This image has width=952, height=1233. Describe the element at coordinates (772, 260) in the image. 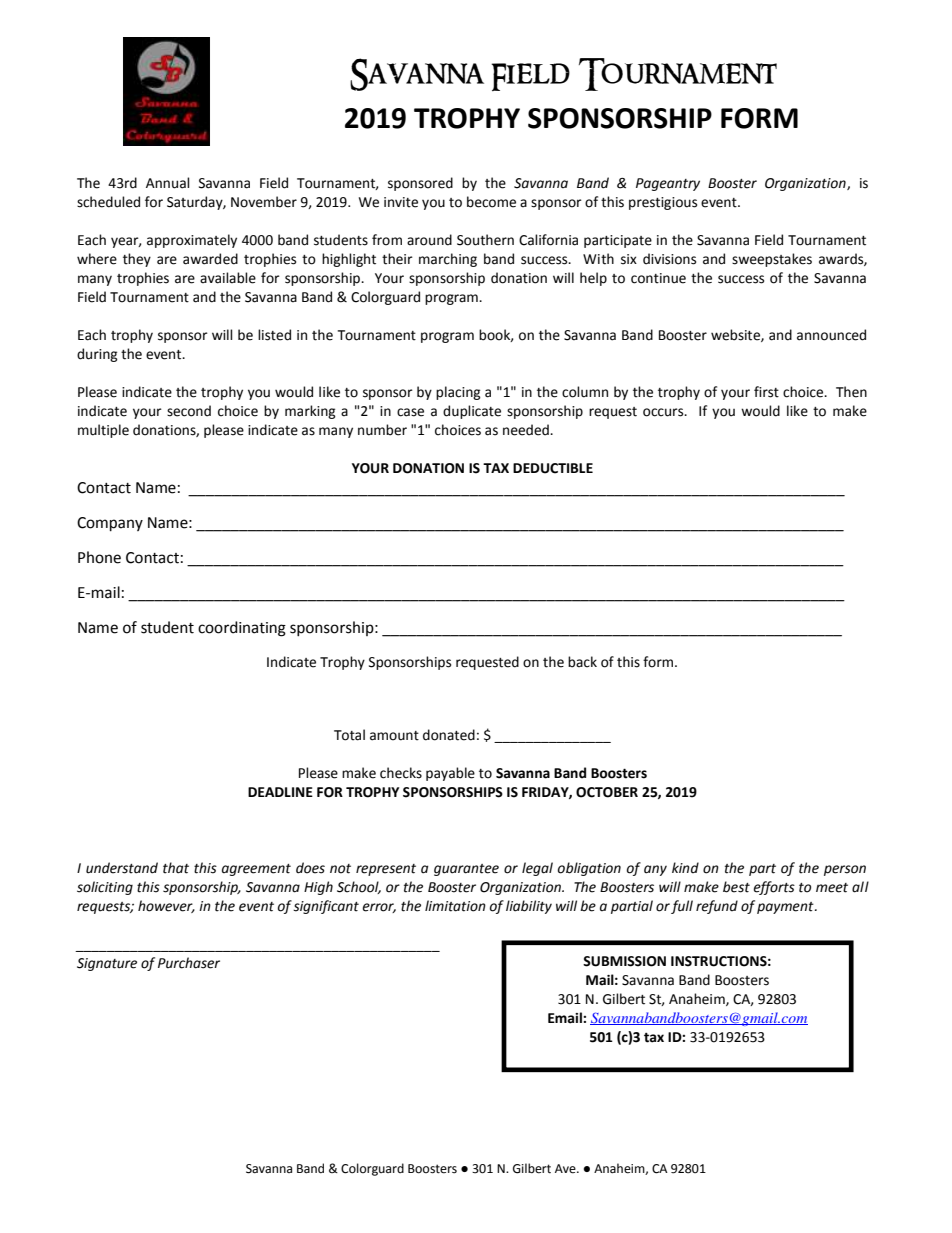

I see `sweepstakes` at that location.
